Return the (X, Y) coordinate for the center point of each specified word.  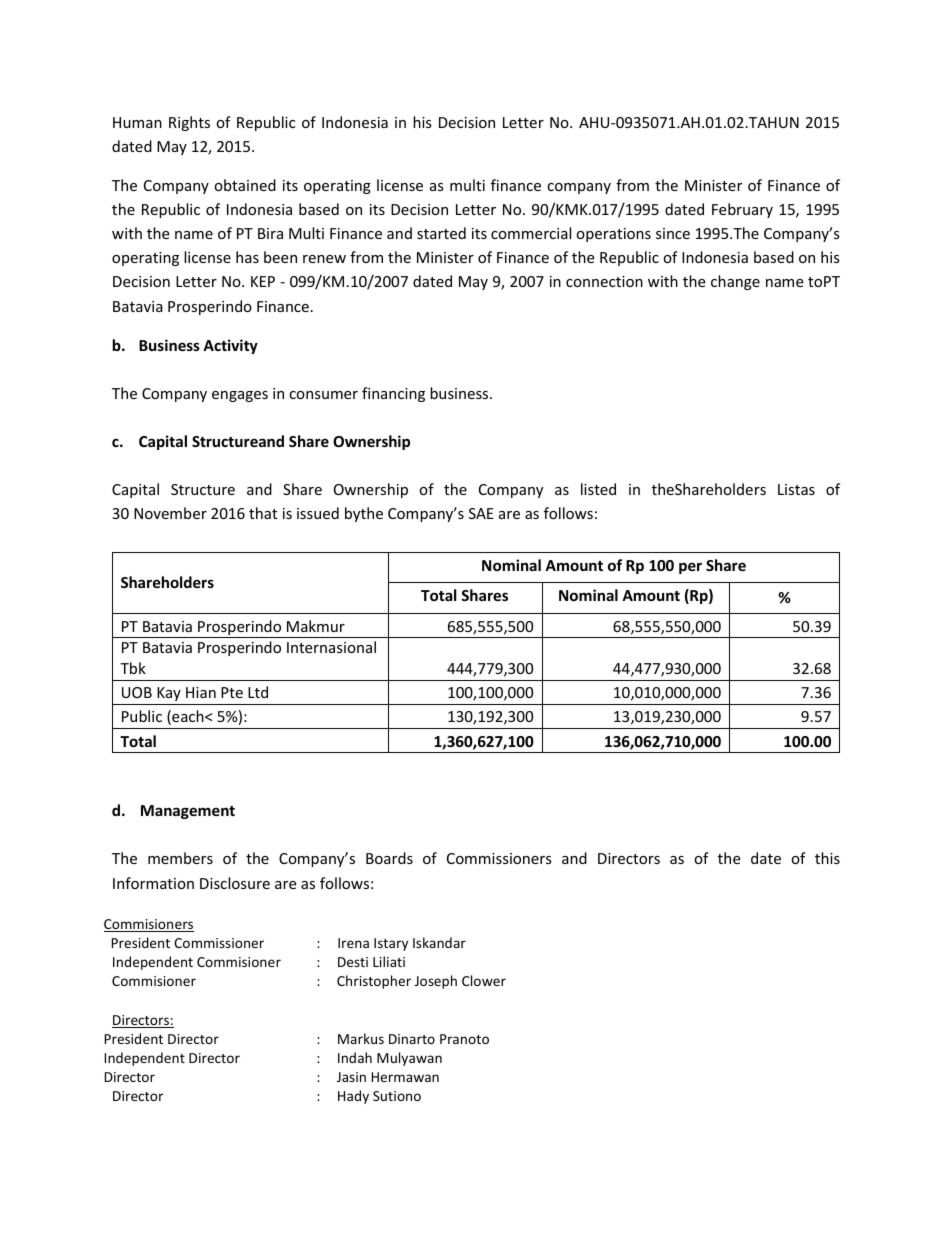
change (735, 282)
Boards (389, 858)
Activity (230, 346)
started (441, 233)
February (742, 210)
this (827, 858)
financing (393, 394)
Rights (189, 123)
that (263, 513)
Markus (361, 1038)
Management (188, 812)
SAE (481, 513)
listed (598, 489)
